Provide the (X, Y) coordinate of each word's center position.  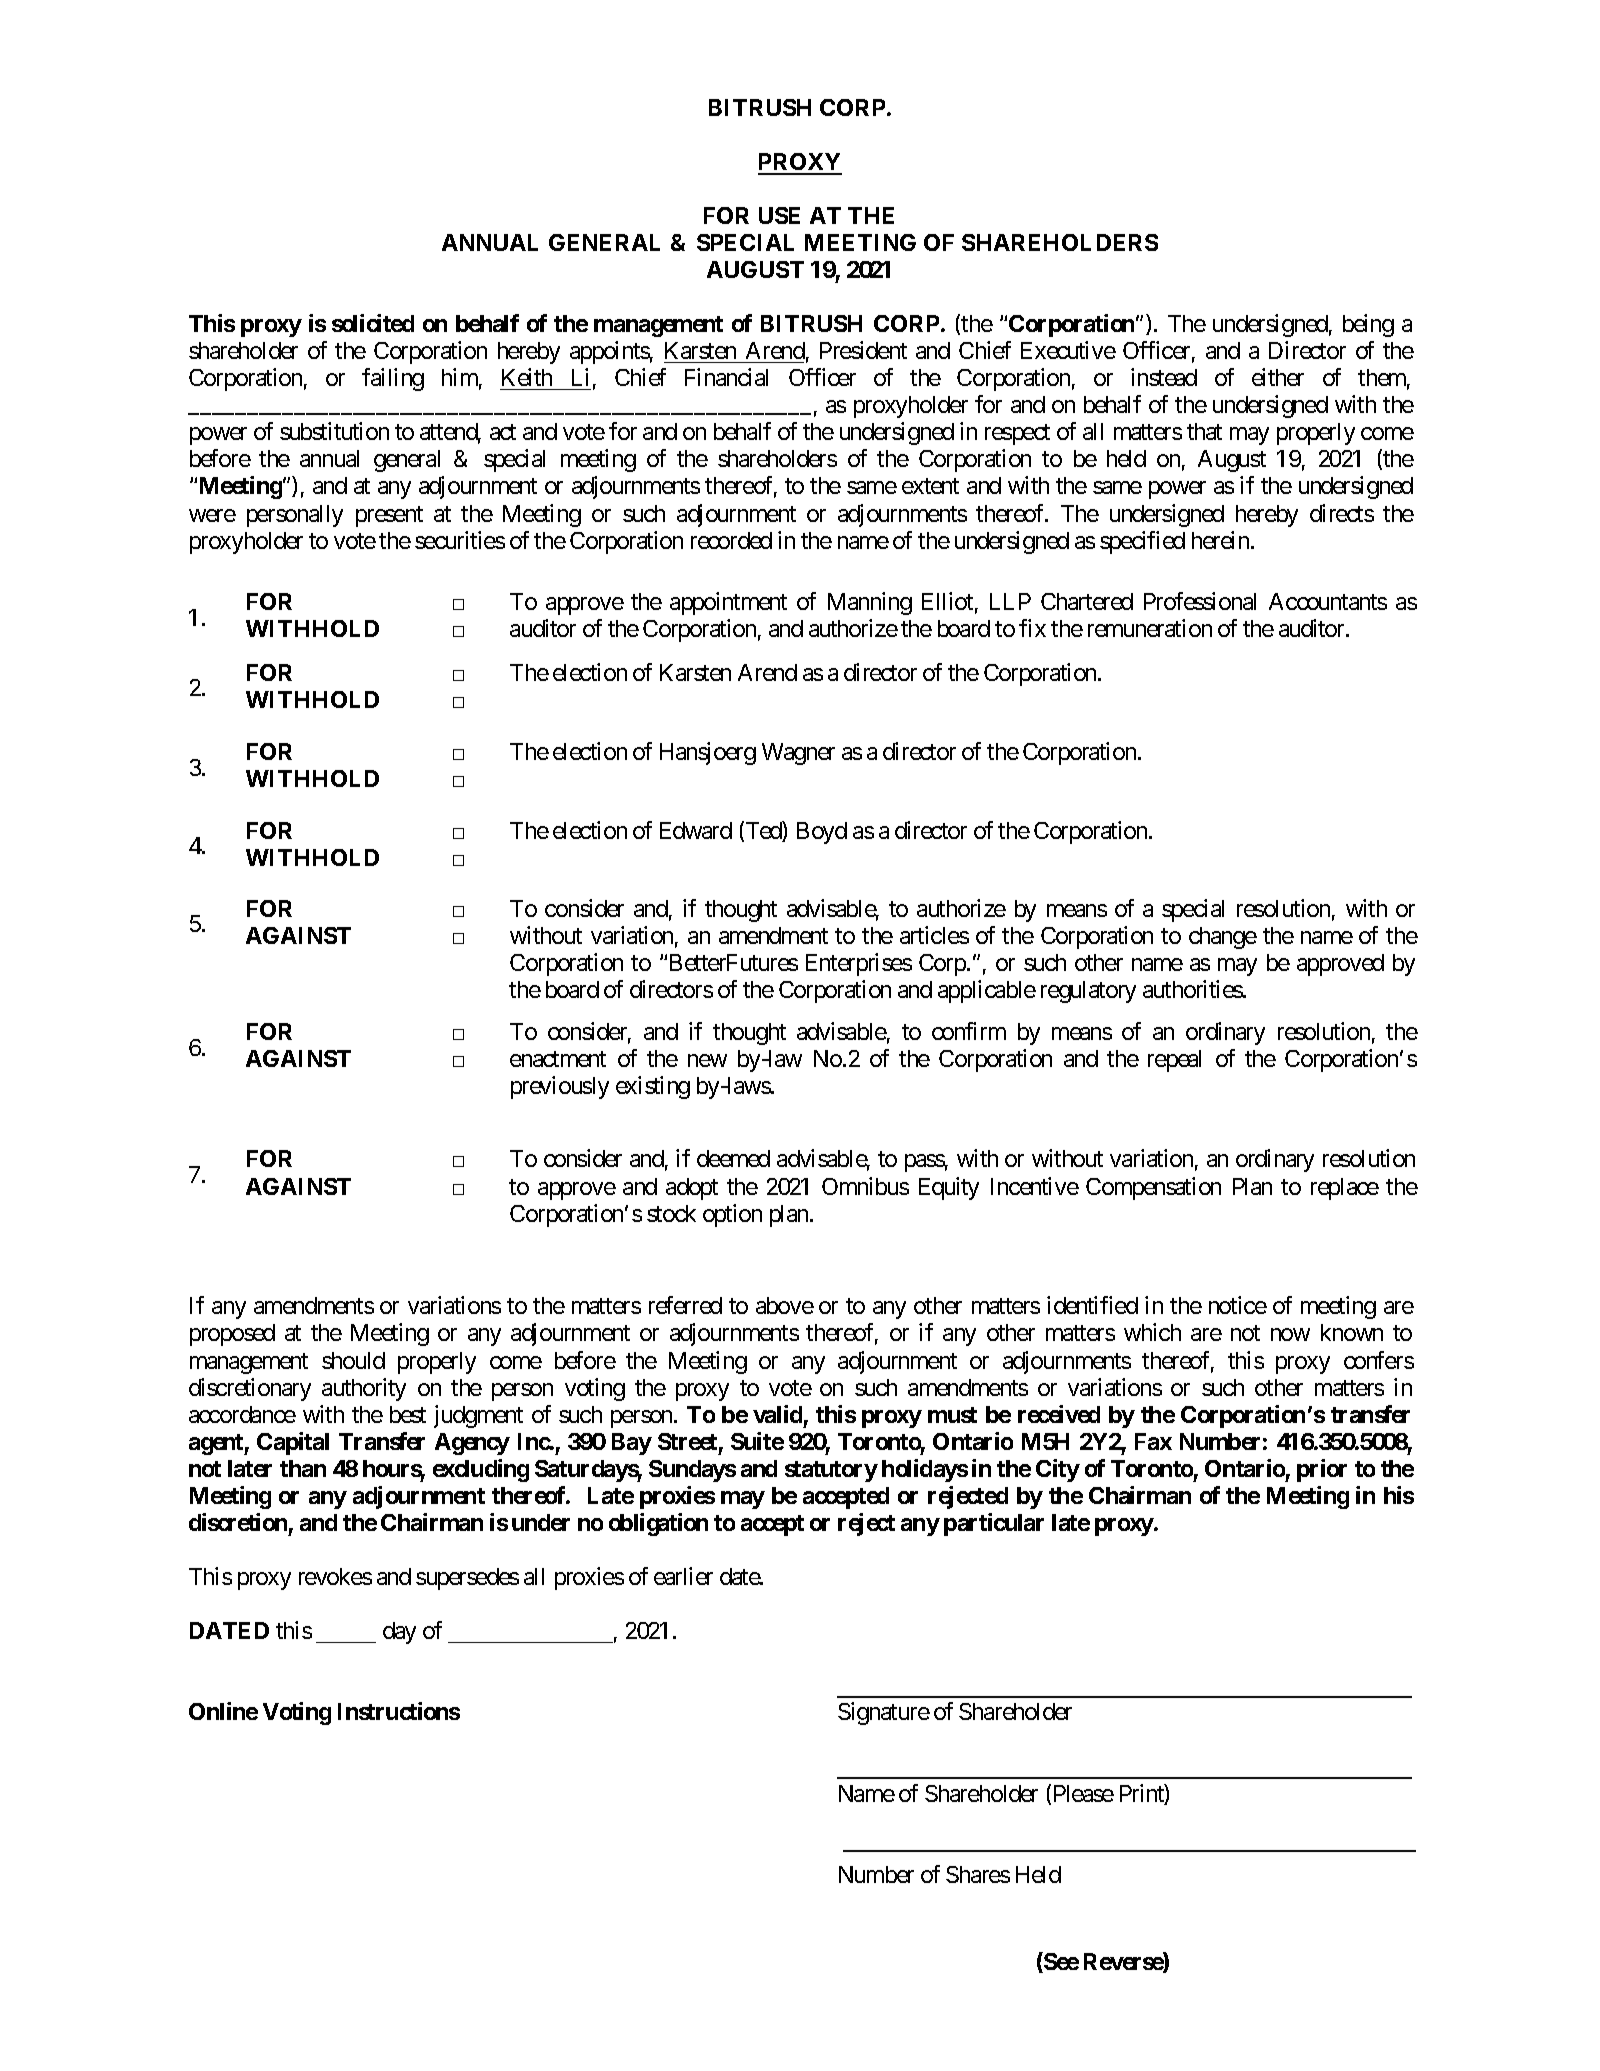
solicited (373, 323)
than (303, 1468)
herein (1220, 540)
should (353, 1360)
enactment (558, 1059)
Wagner (798, 754)
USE (779, 215)
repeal (1174, 1061)
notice (1238, 1305)
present (389, 516)
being (1368, 325)
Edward (696, 830)
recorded (731, 540)
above (785, 1305)
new (707, 1061)
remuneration (1150, 628)
